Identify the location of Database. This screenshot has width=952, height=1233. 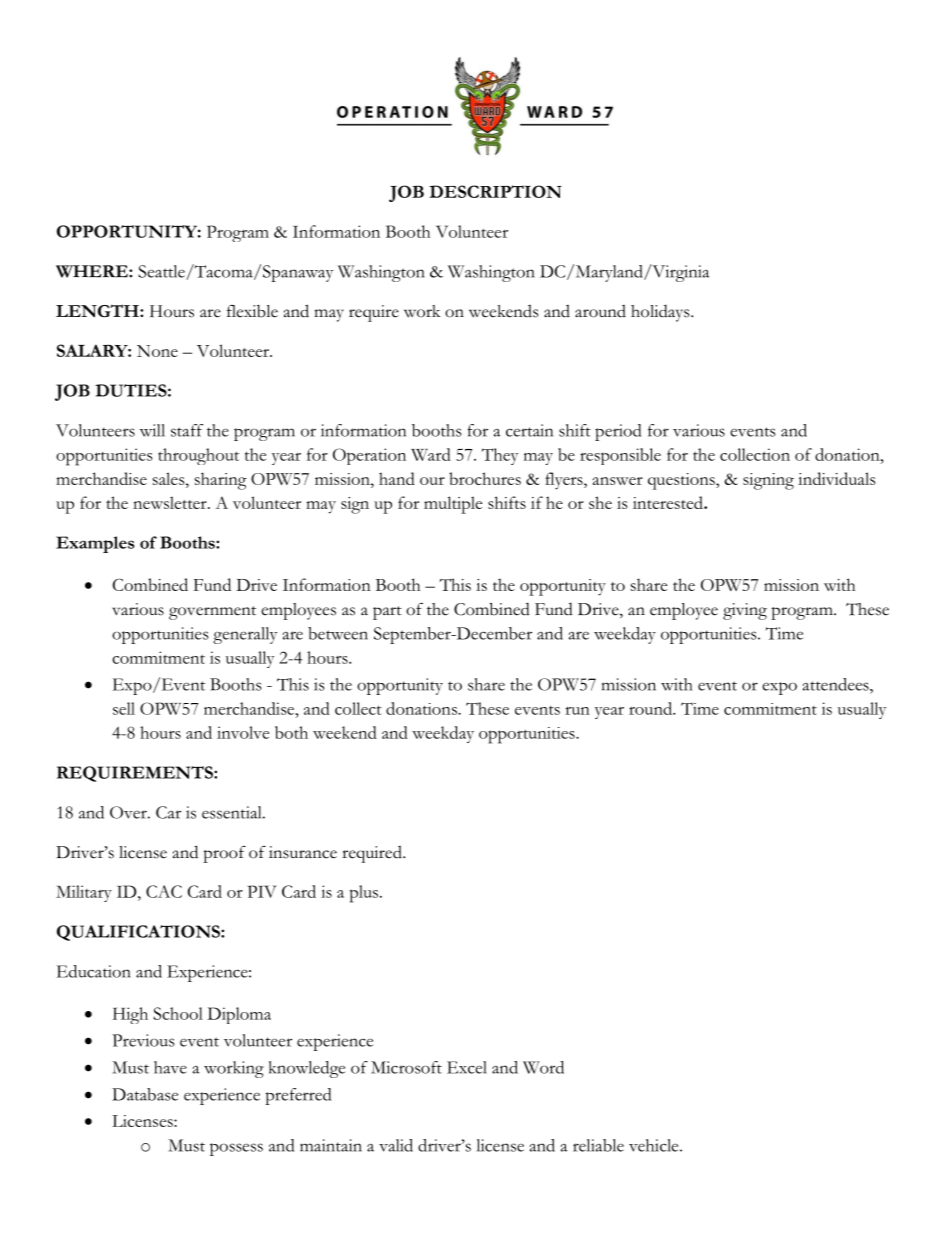
(145, 1094).
